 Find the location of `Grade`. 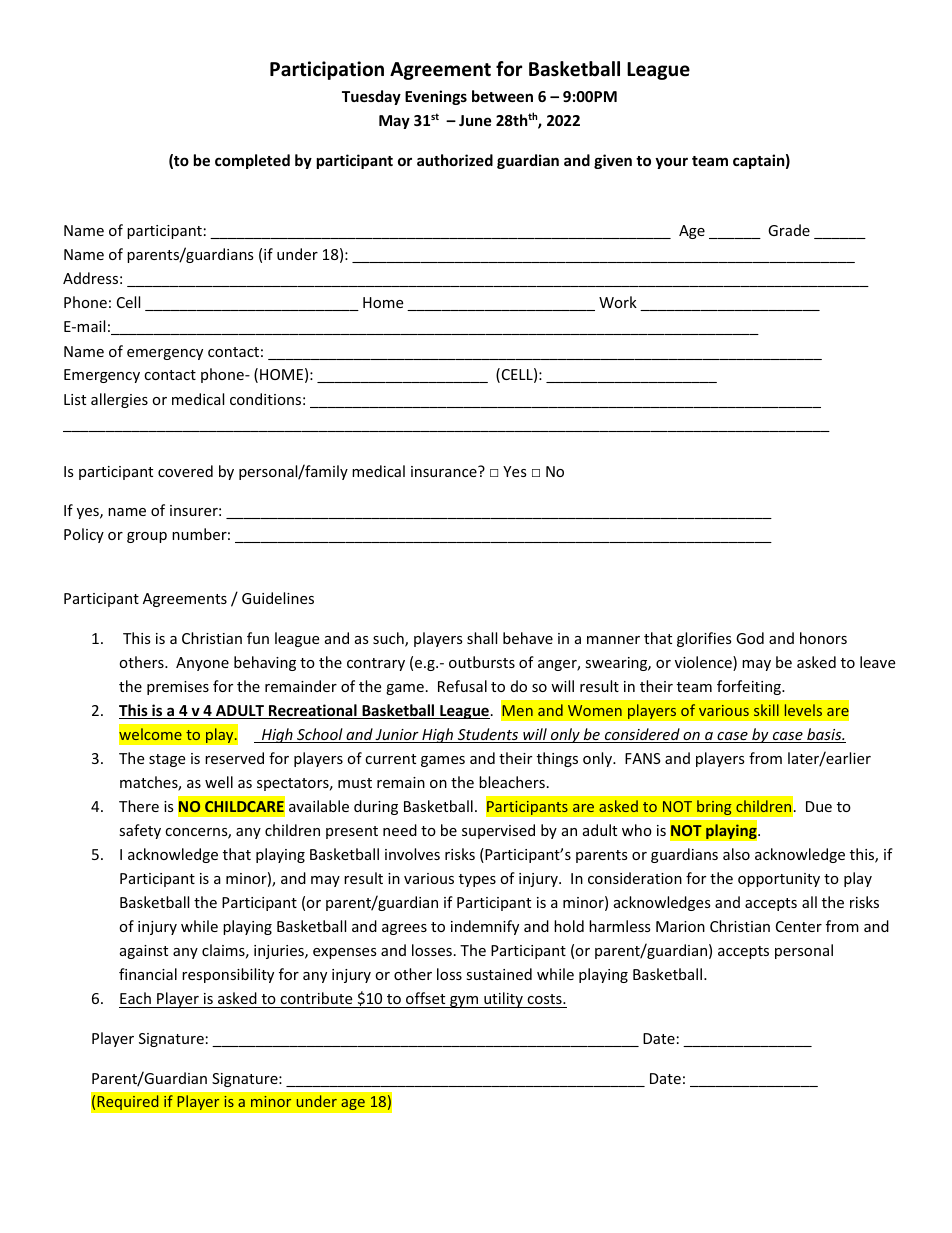

Grade is located at coordinates (789, 230).
